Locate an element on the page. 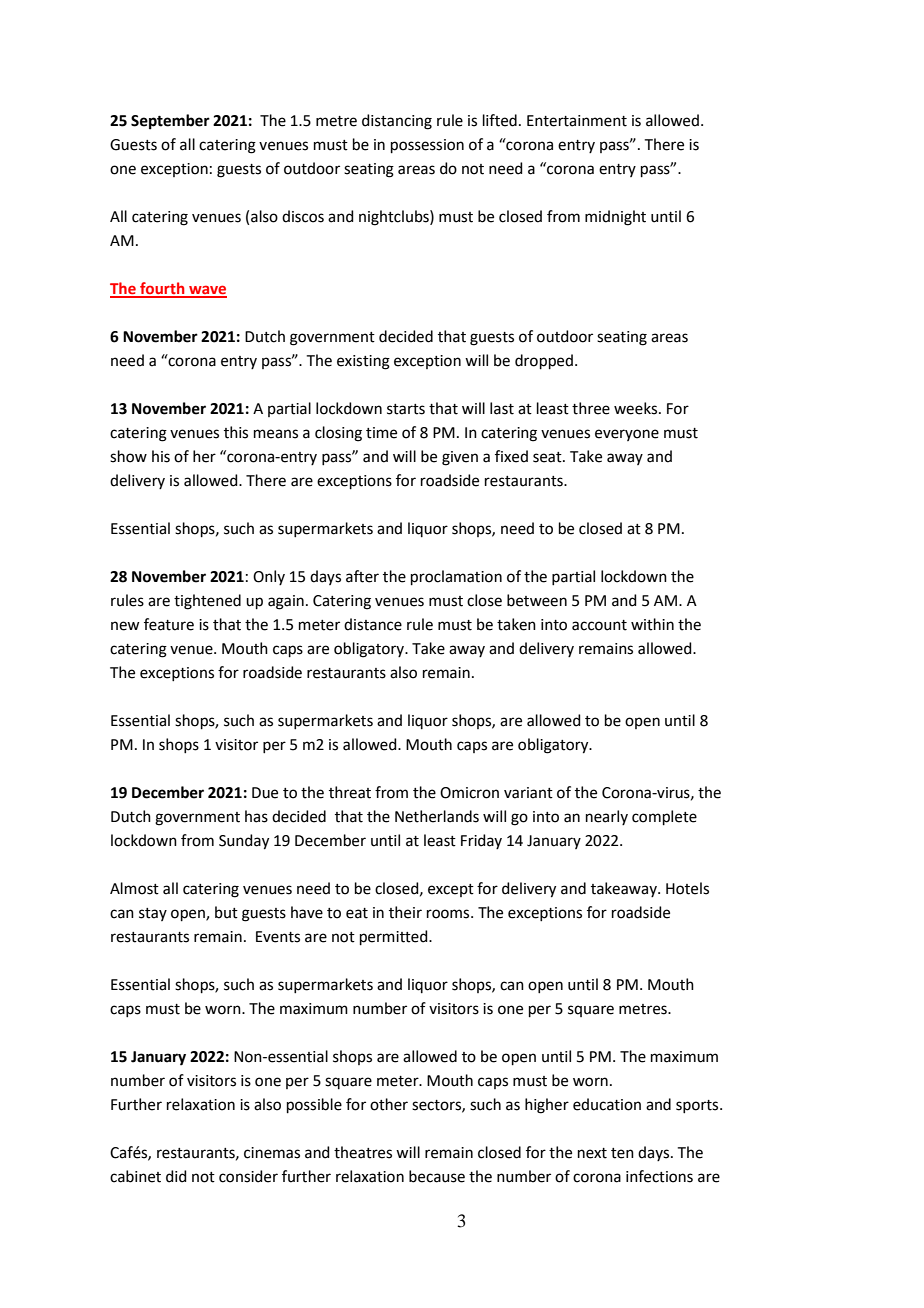 The width and height of the page is (924, 1308). September is located at coordinates (170, 122).
